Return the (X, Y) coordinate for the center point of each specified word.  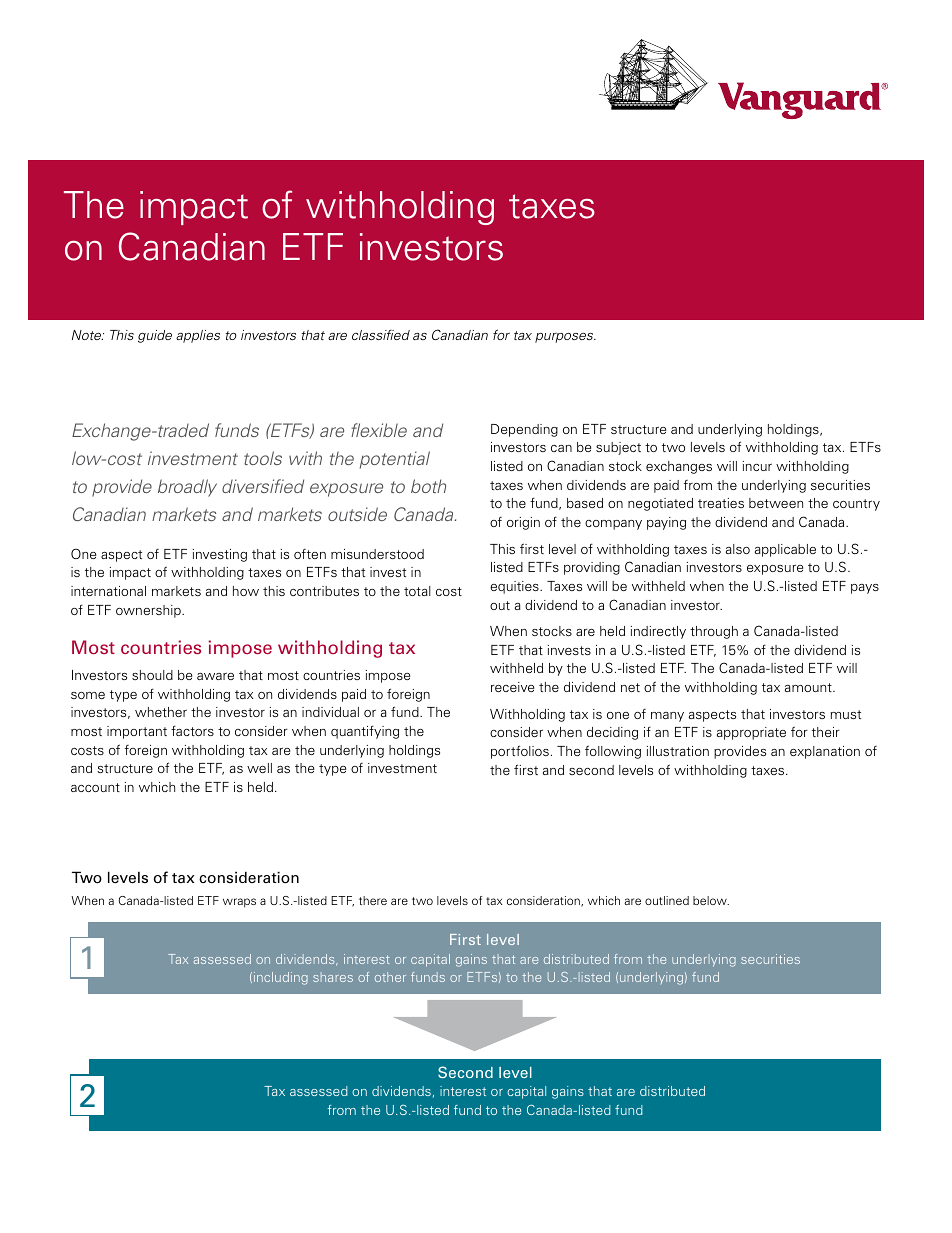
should (152, 675)
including (281, 978)
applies (198, 336)
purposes (565, 338)
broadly (187, 488)
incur (757, 466)
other (390, 977)
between (776, 503)
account (95, 787)
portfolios (520, 752)
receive (512, 687)
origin (523, 523)
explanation (825, 752)
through (714, 632)
